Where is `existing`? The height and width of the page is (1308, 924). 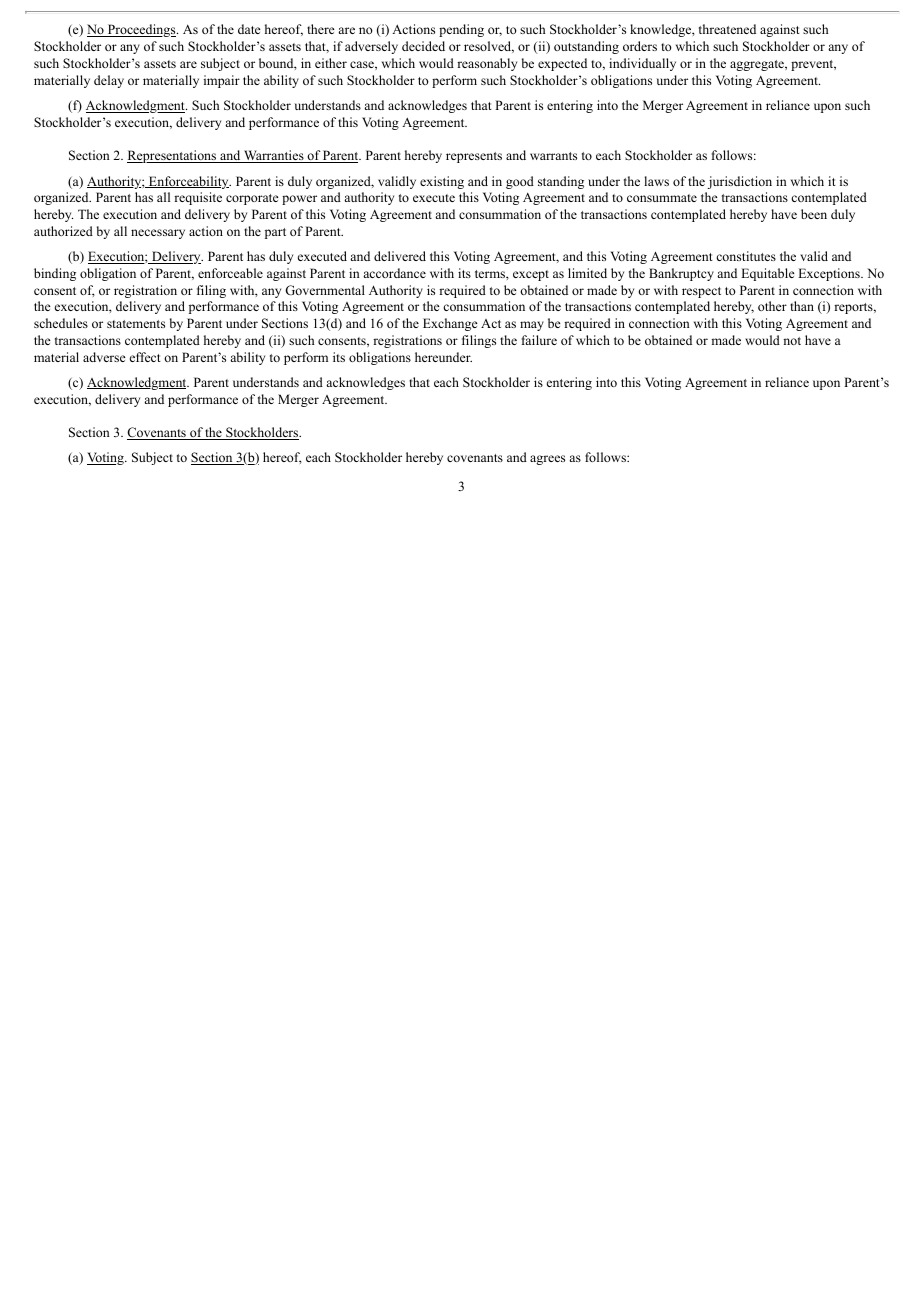 existing is located at coordinates (442, 182).
